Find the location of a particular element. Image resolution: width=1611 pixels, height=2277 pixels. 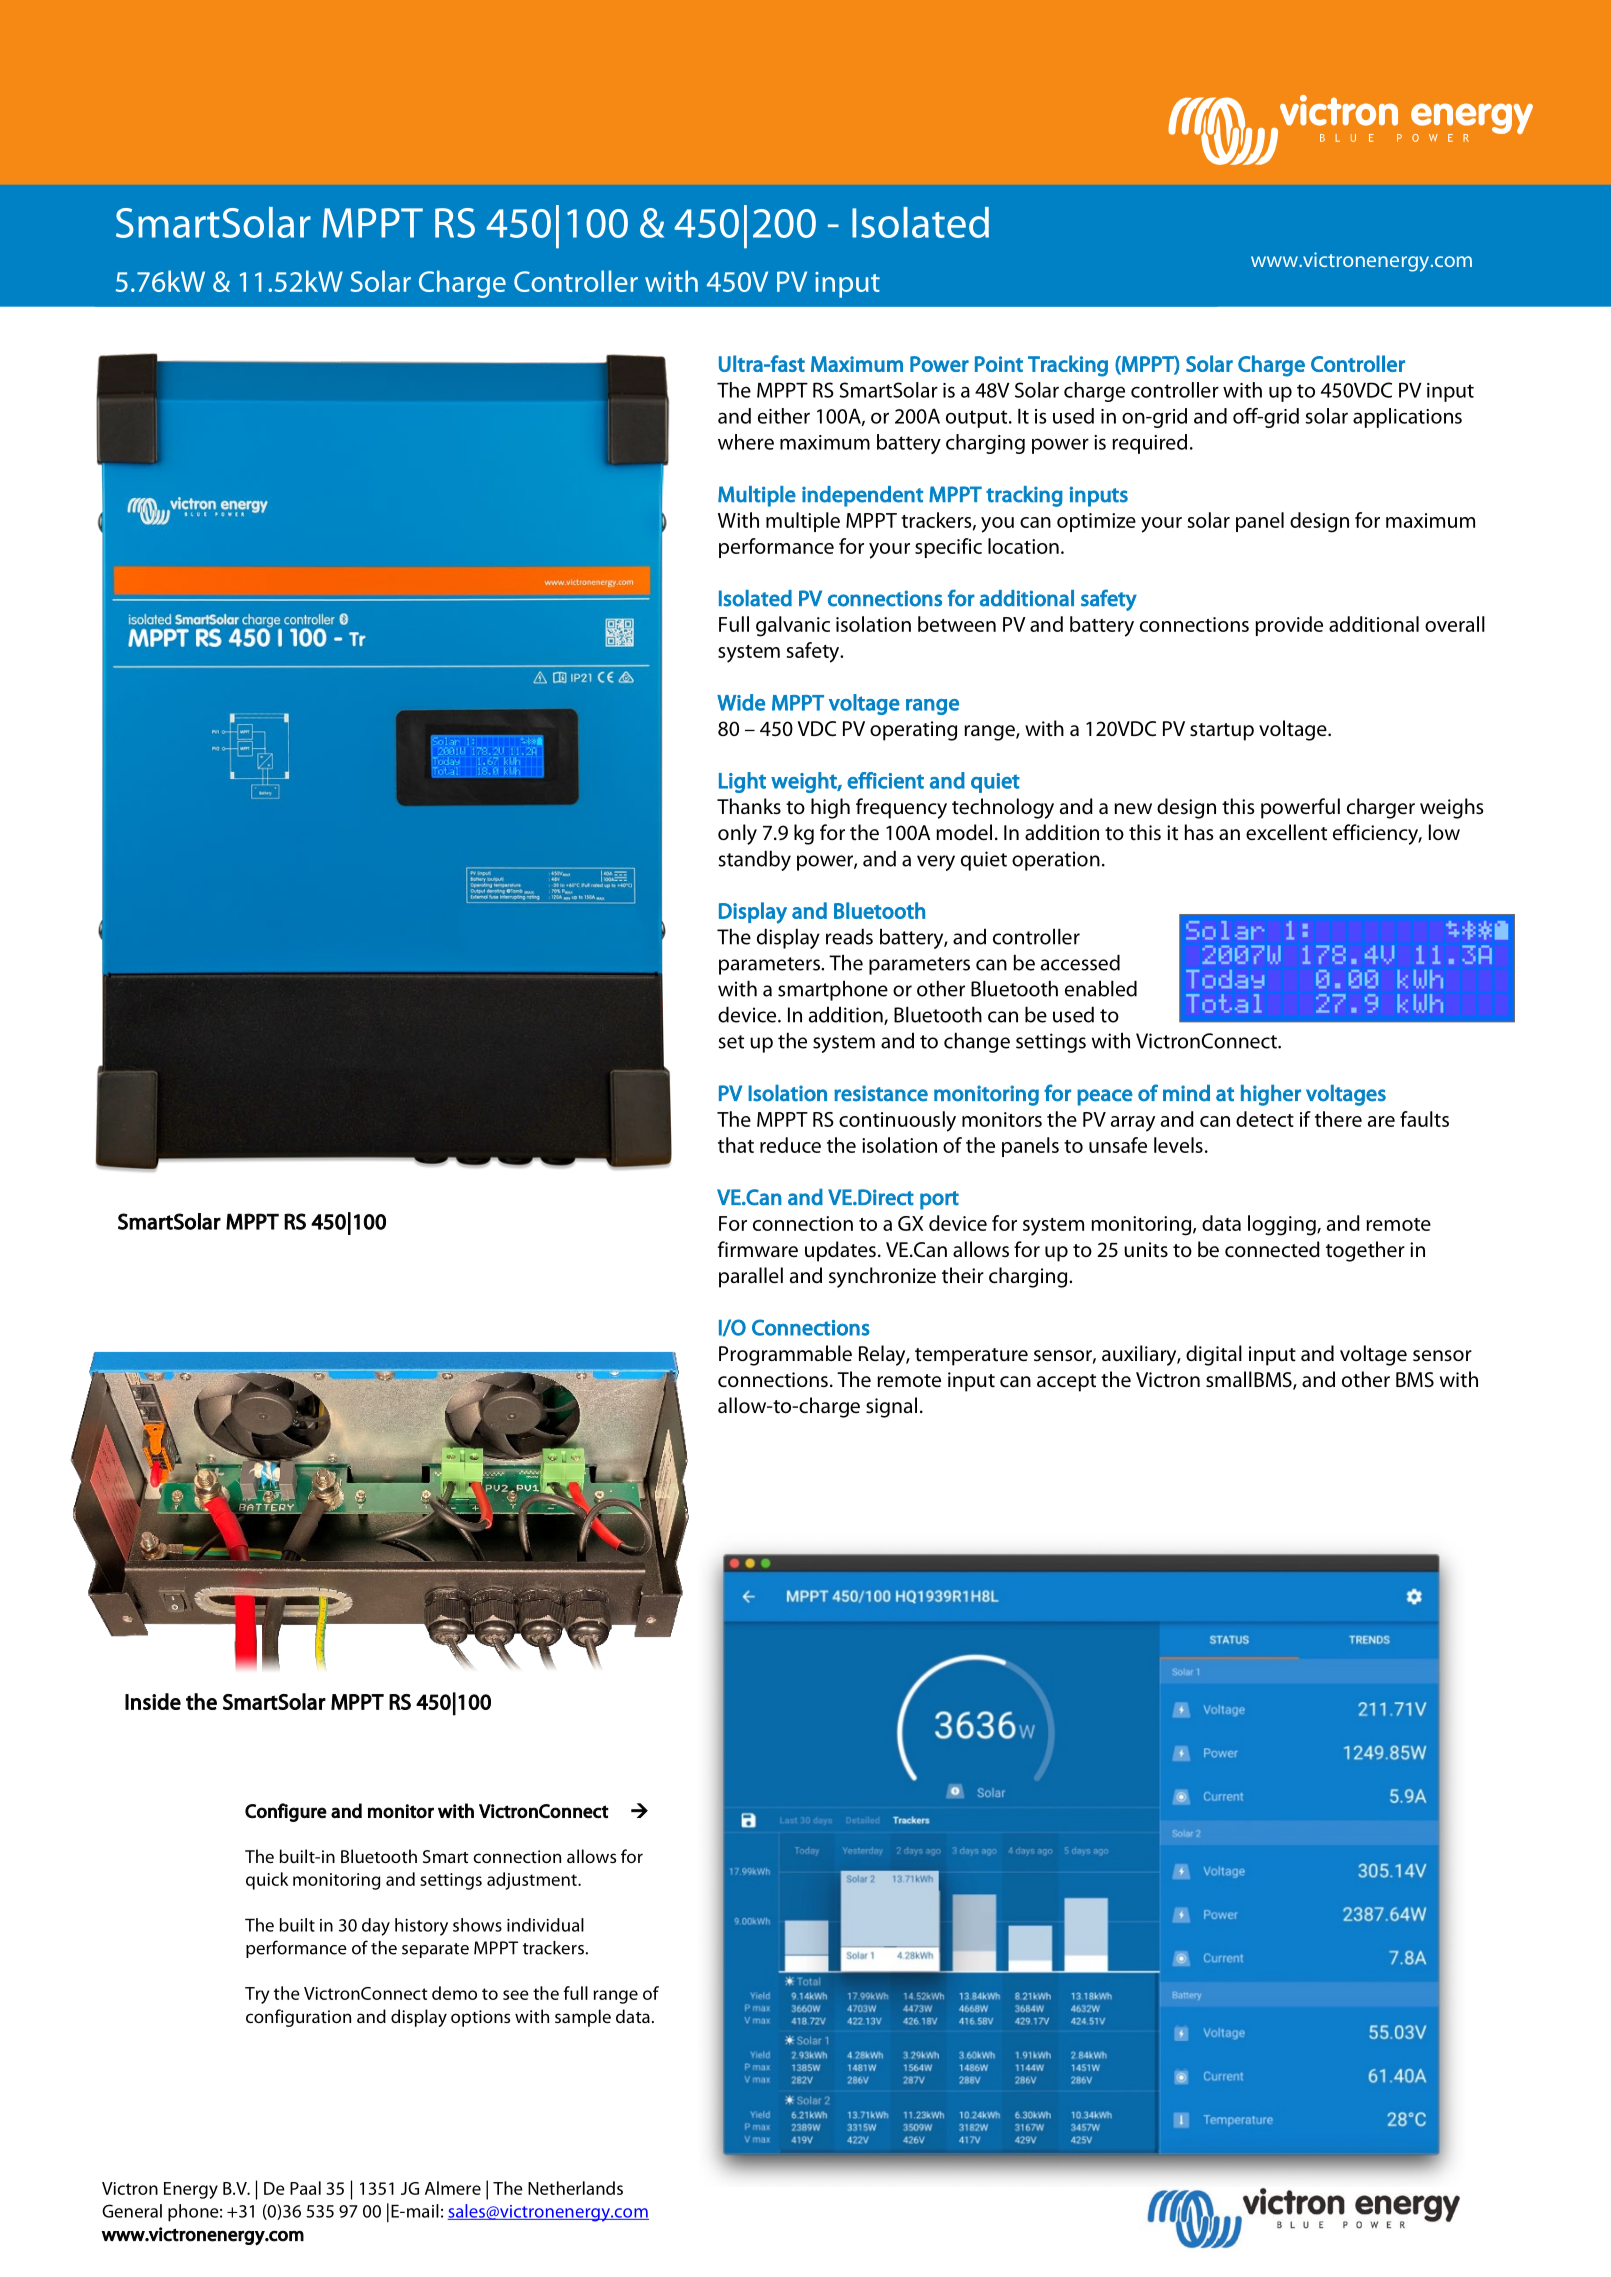

either is located at coordinates (784, 416).
